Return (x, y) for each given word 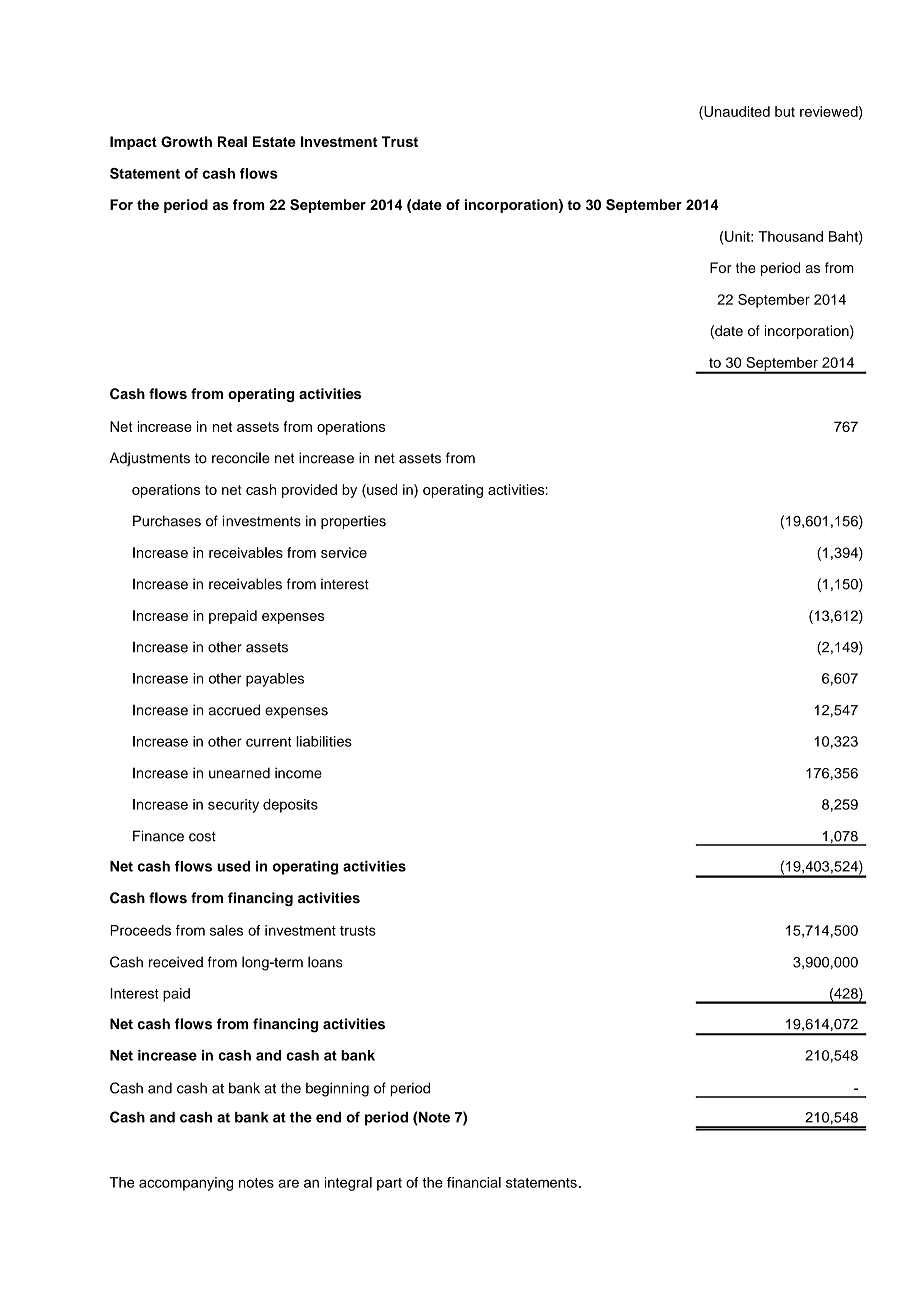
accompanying (186, 1184)
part (389, 1184)
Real (232, 141)
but (785, 111)
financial (474, 1182)
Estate (274, 141)
